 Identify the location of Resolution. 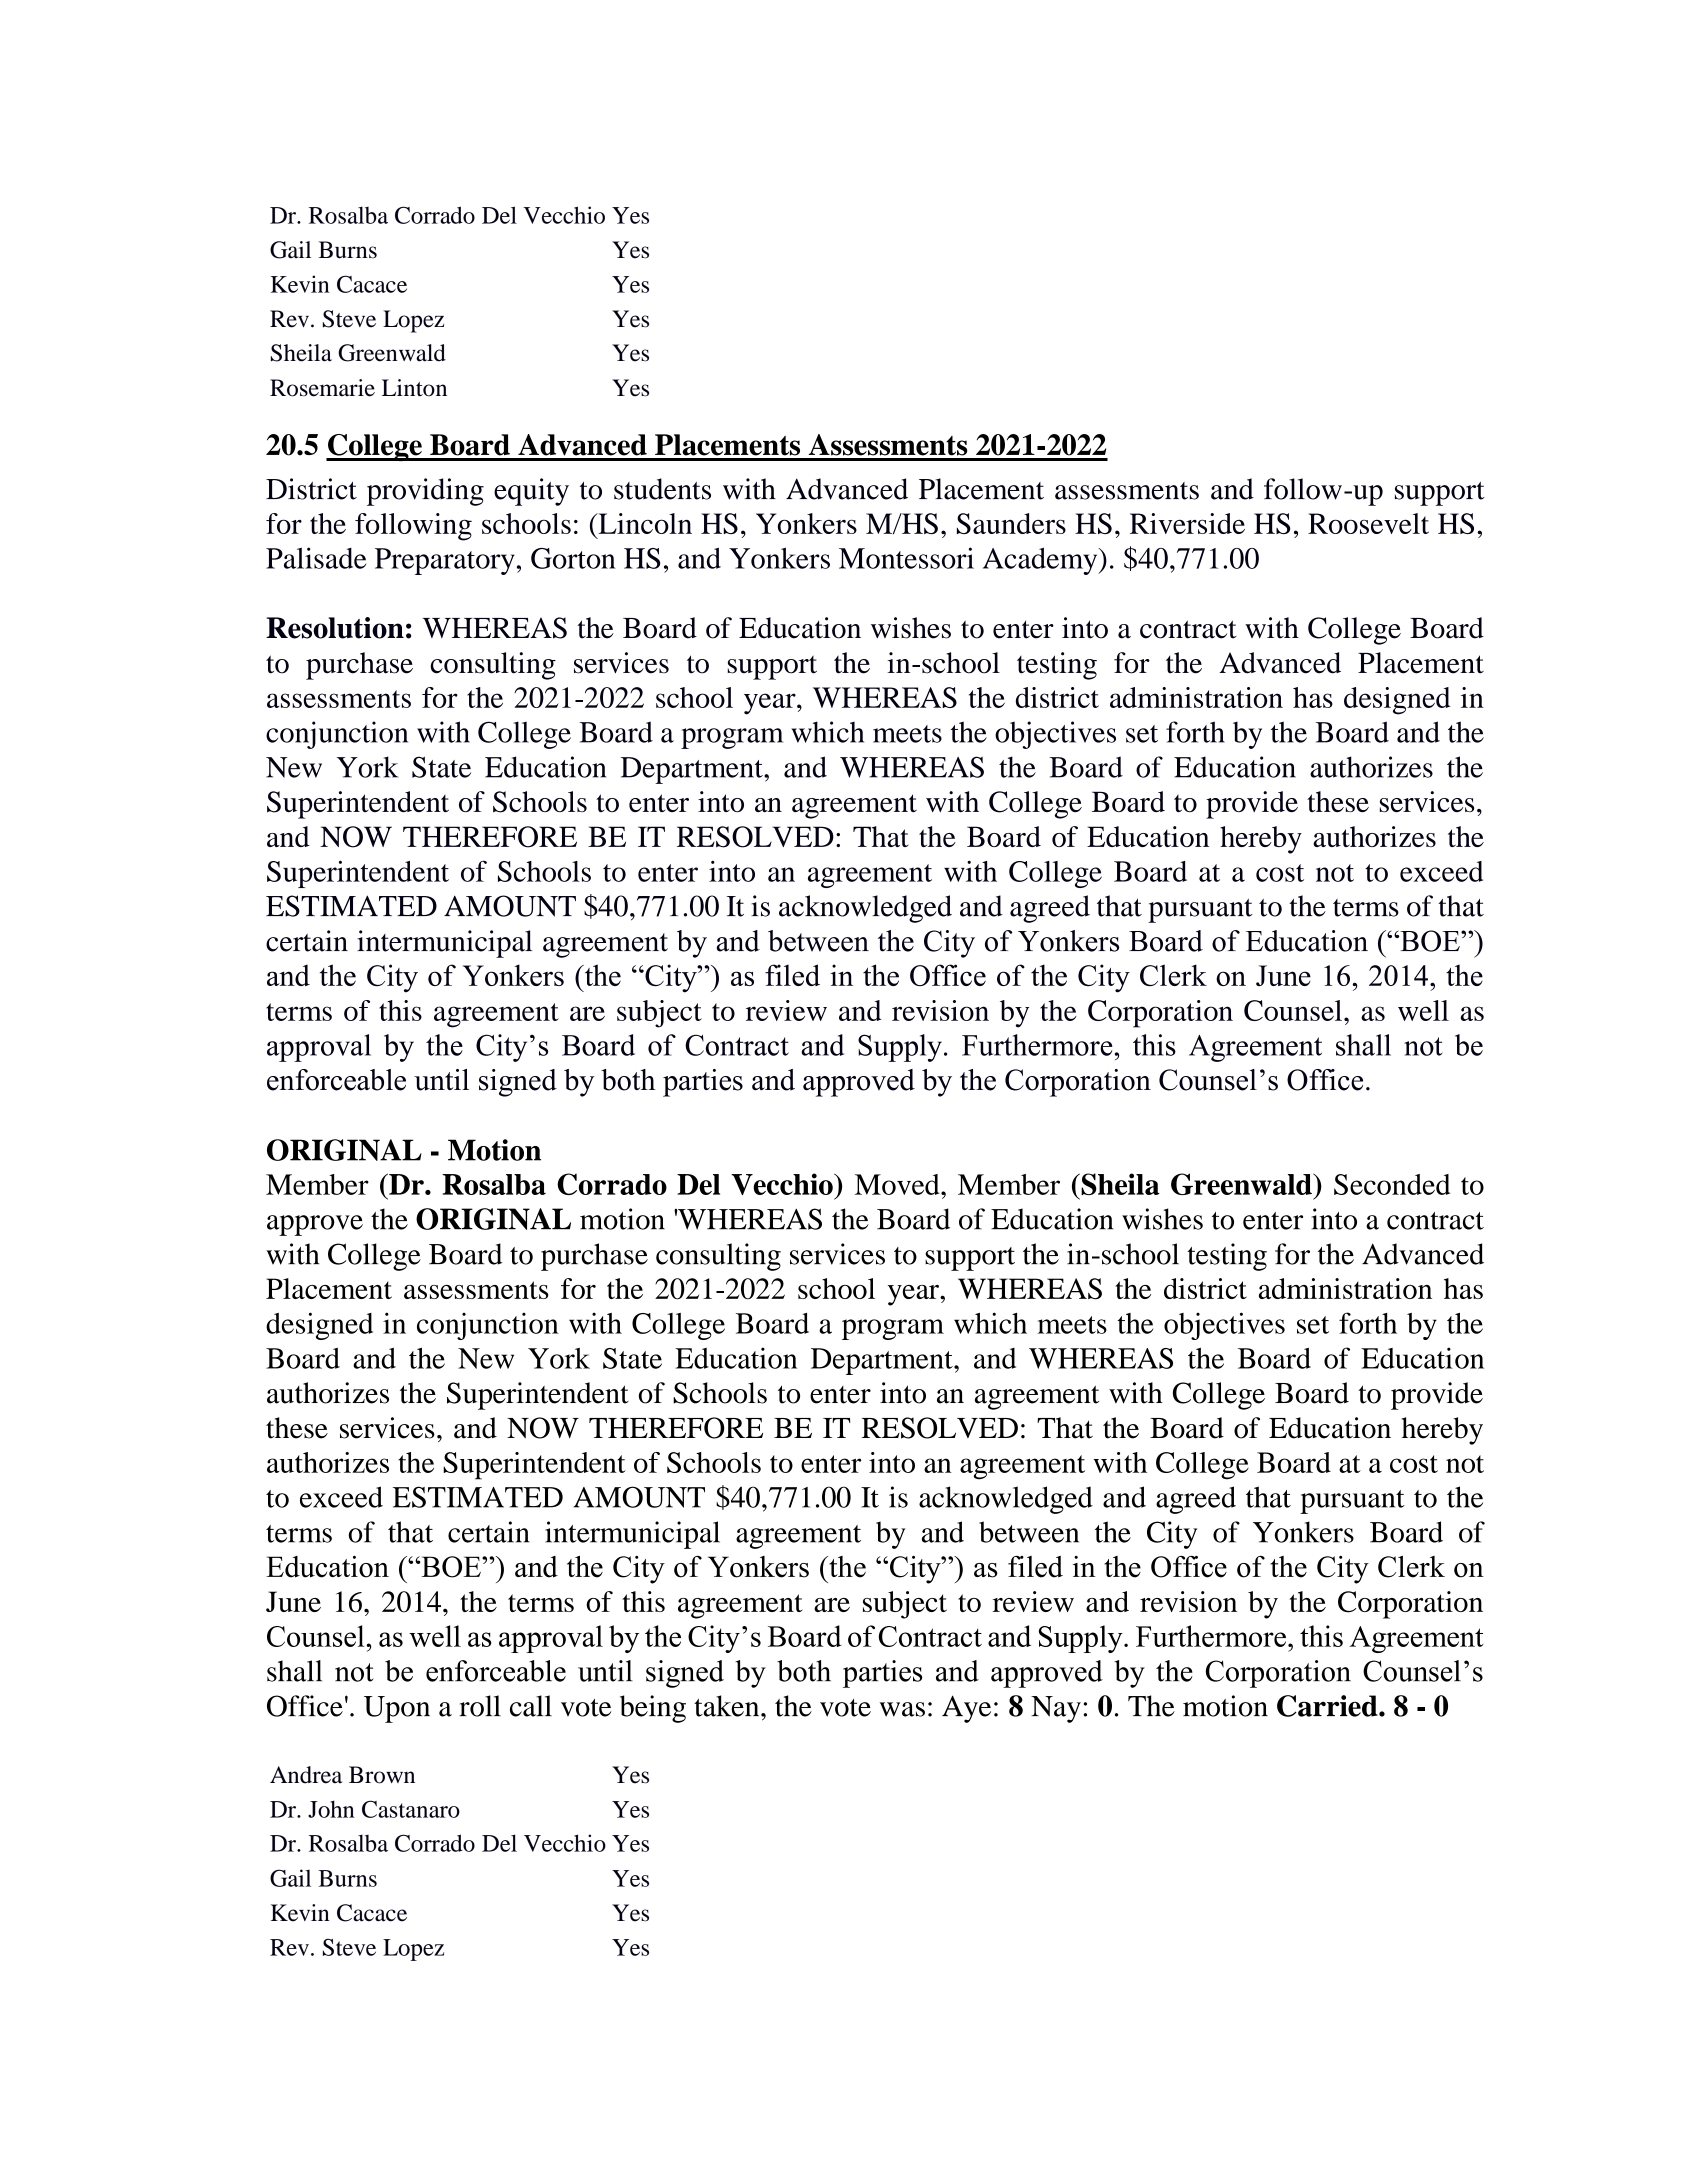
(335, 628).
